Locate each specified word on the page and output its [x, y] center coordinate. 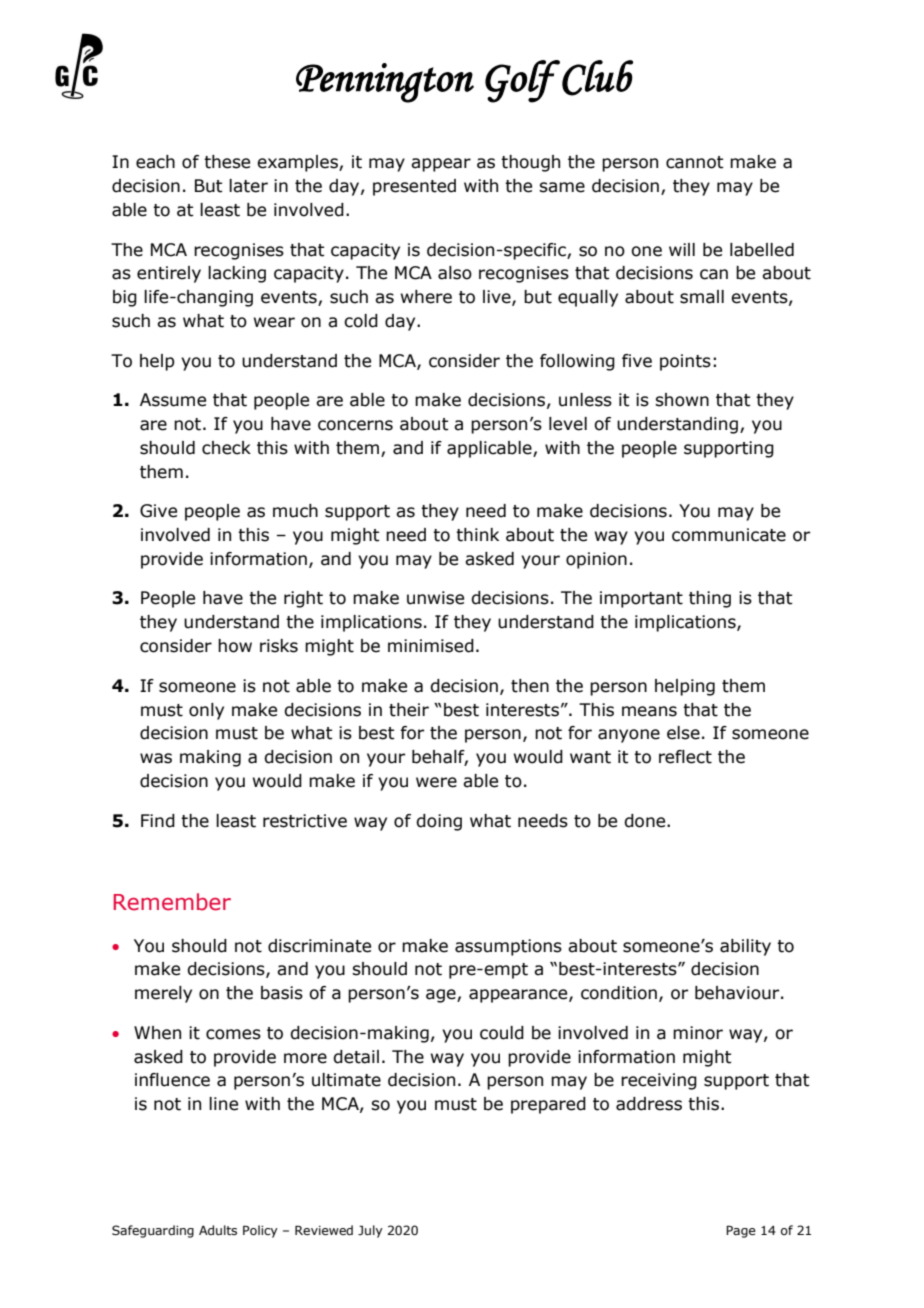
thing [710, 599]
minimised [431, 646]
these [227, 162]
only [206, 711]
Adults [218, 1230]
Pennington [385, 83]
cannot [695, 162]
